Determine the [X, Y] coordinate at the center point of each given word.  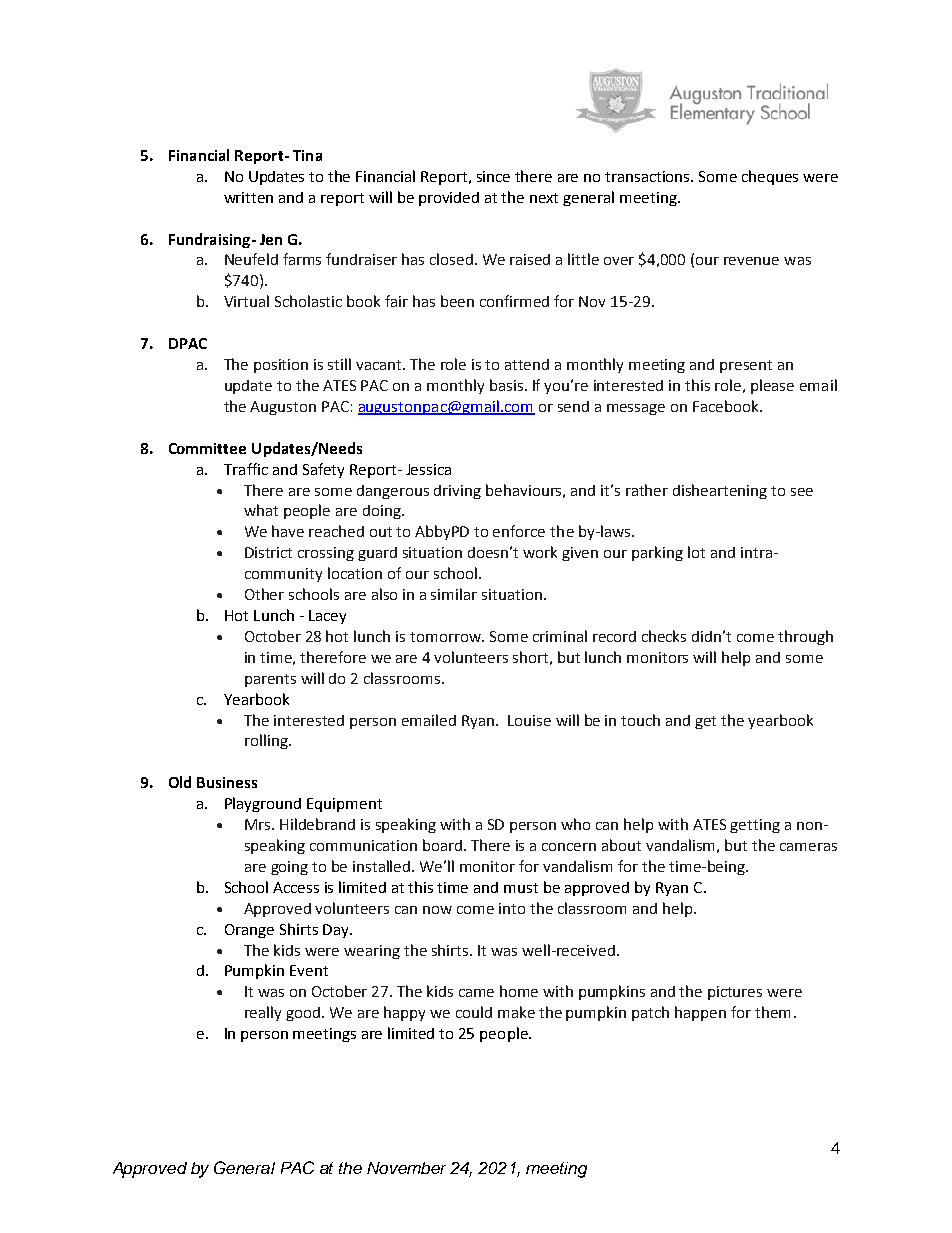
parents [270, 680]
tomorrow [446, 637]
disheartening [720, 491]
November [406, 1168]
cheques [770, 177]
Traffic [246, 469]
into [512, 908]
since [493, 176]
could [474, 1012]
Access [296, 887]
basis [506, 385]
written [248, 197]
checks [664, 636]
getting [755, 826]
